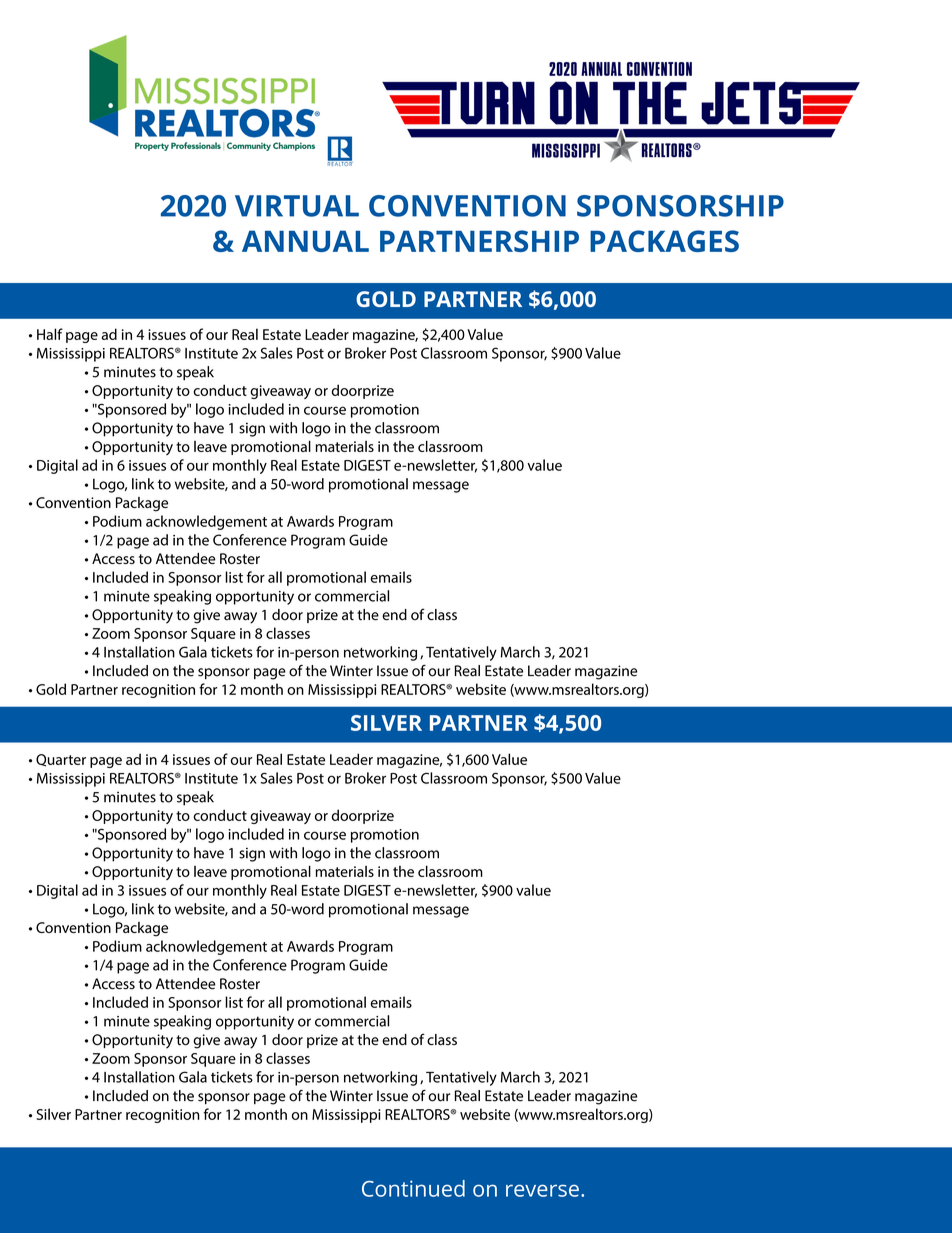 The image size is (952, 1233). I want to click on VIRTUAL, so click(297, 206).
